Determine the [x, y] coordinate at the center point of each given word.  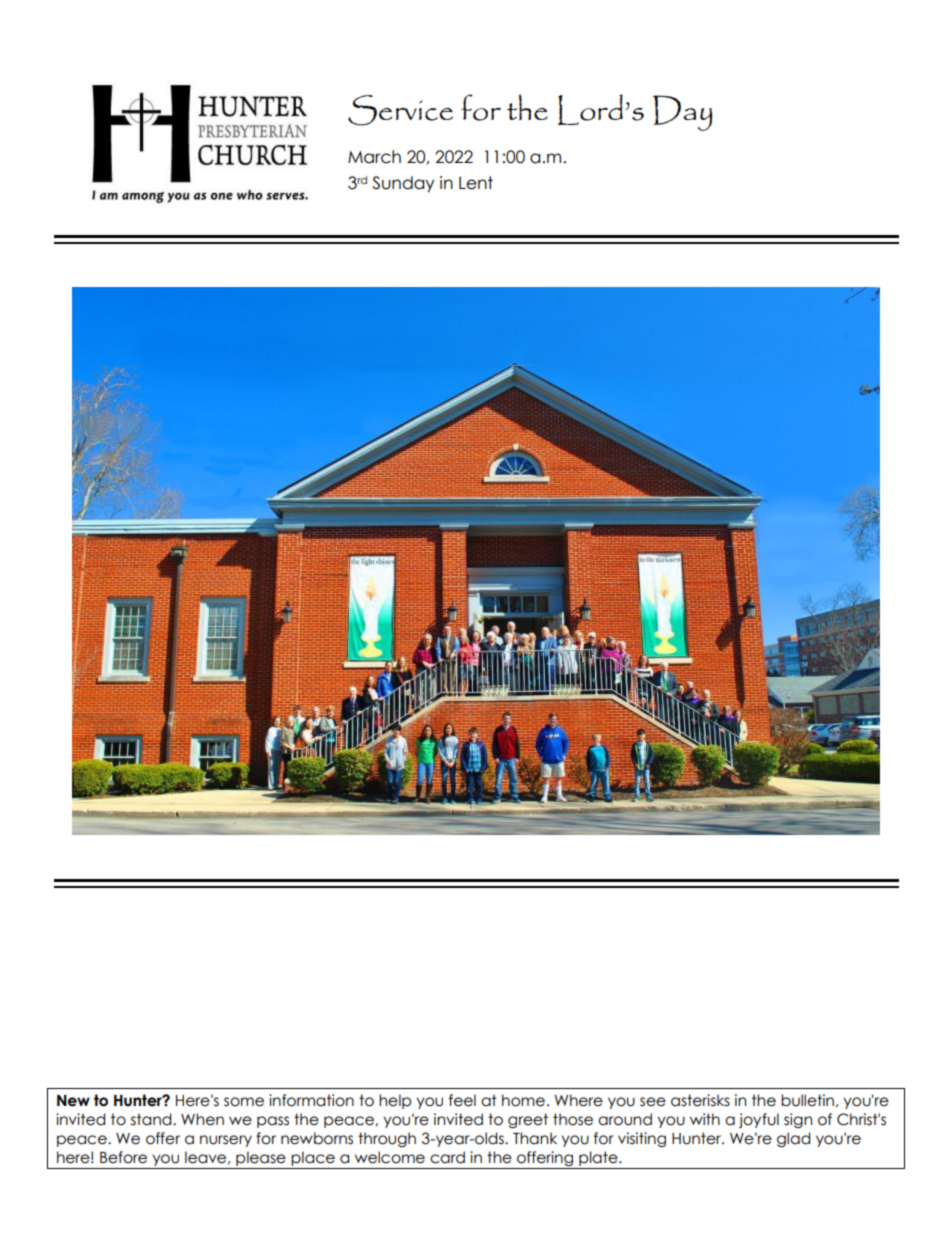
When [202, 1119]
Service [400, 110]
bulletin [807, 1100]
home [523, 1100]
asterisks [700, 1100]
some [244, 1102]
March [374, 157]
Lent [476, 183]
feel [462, 1100]
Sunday [403, 184]
